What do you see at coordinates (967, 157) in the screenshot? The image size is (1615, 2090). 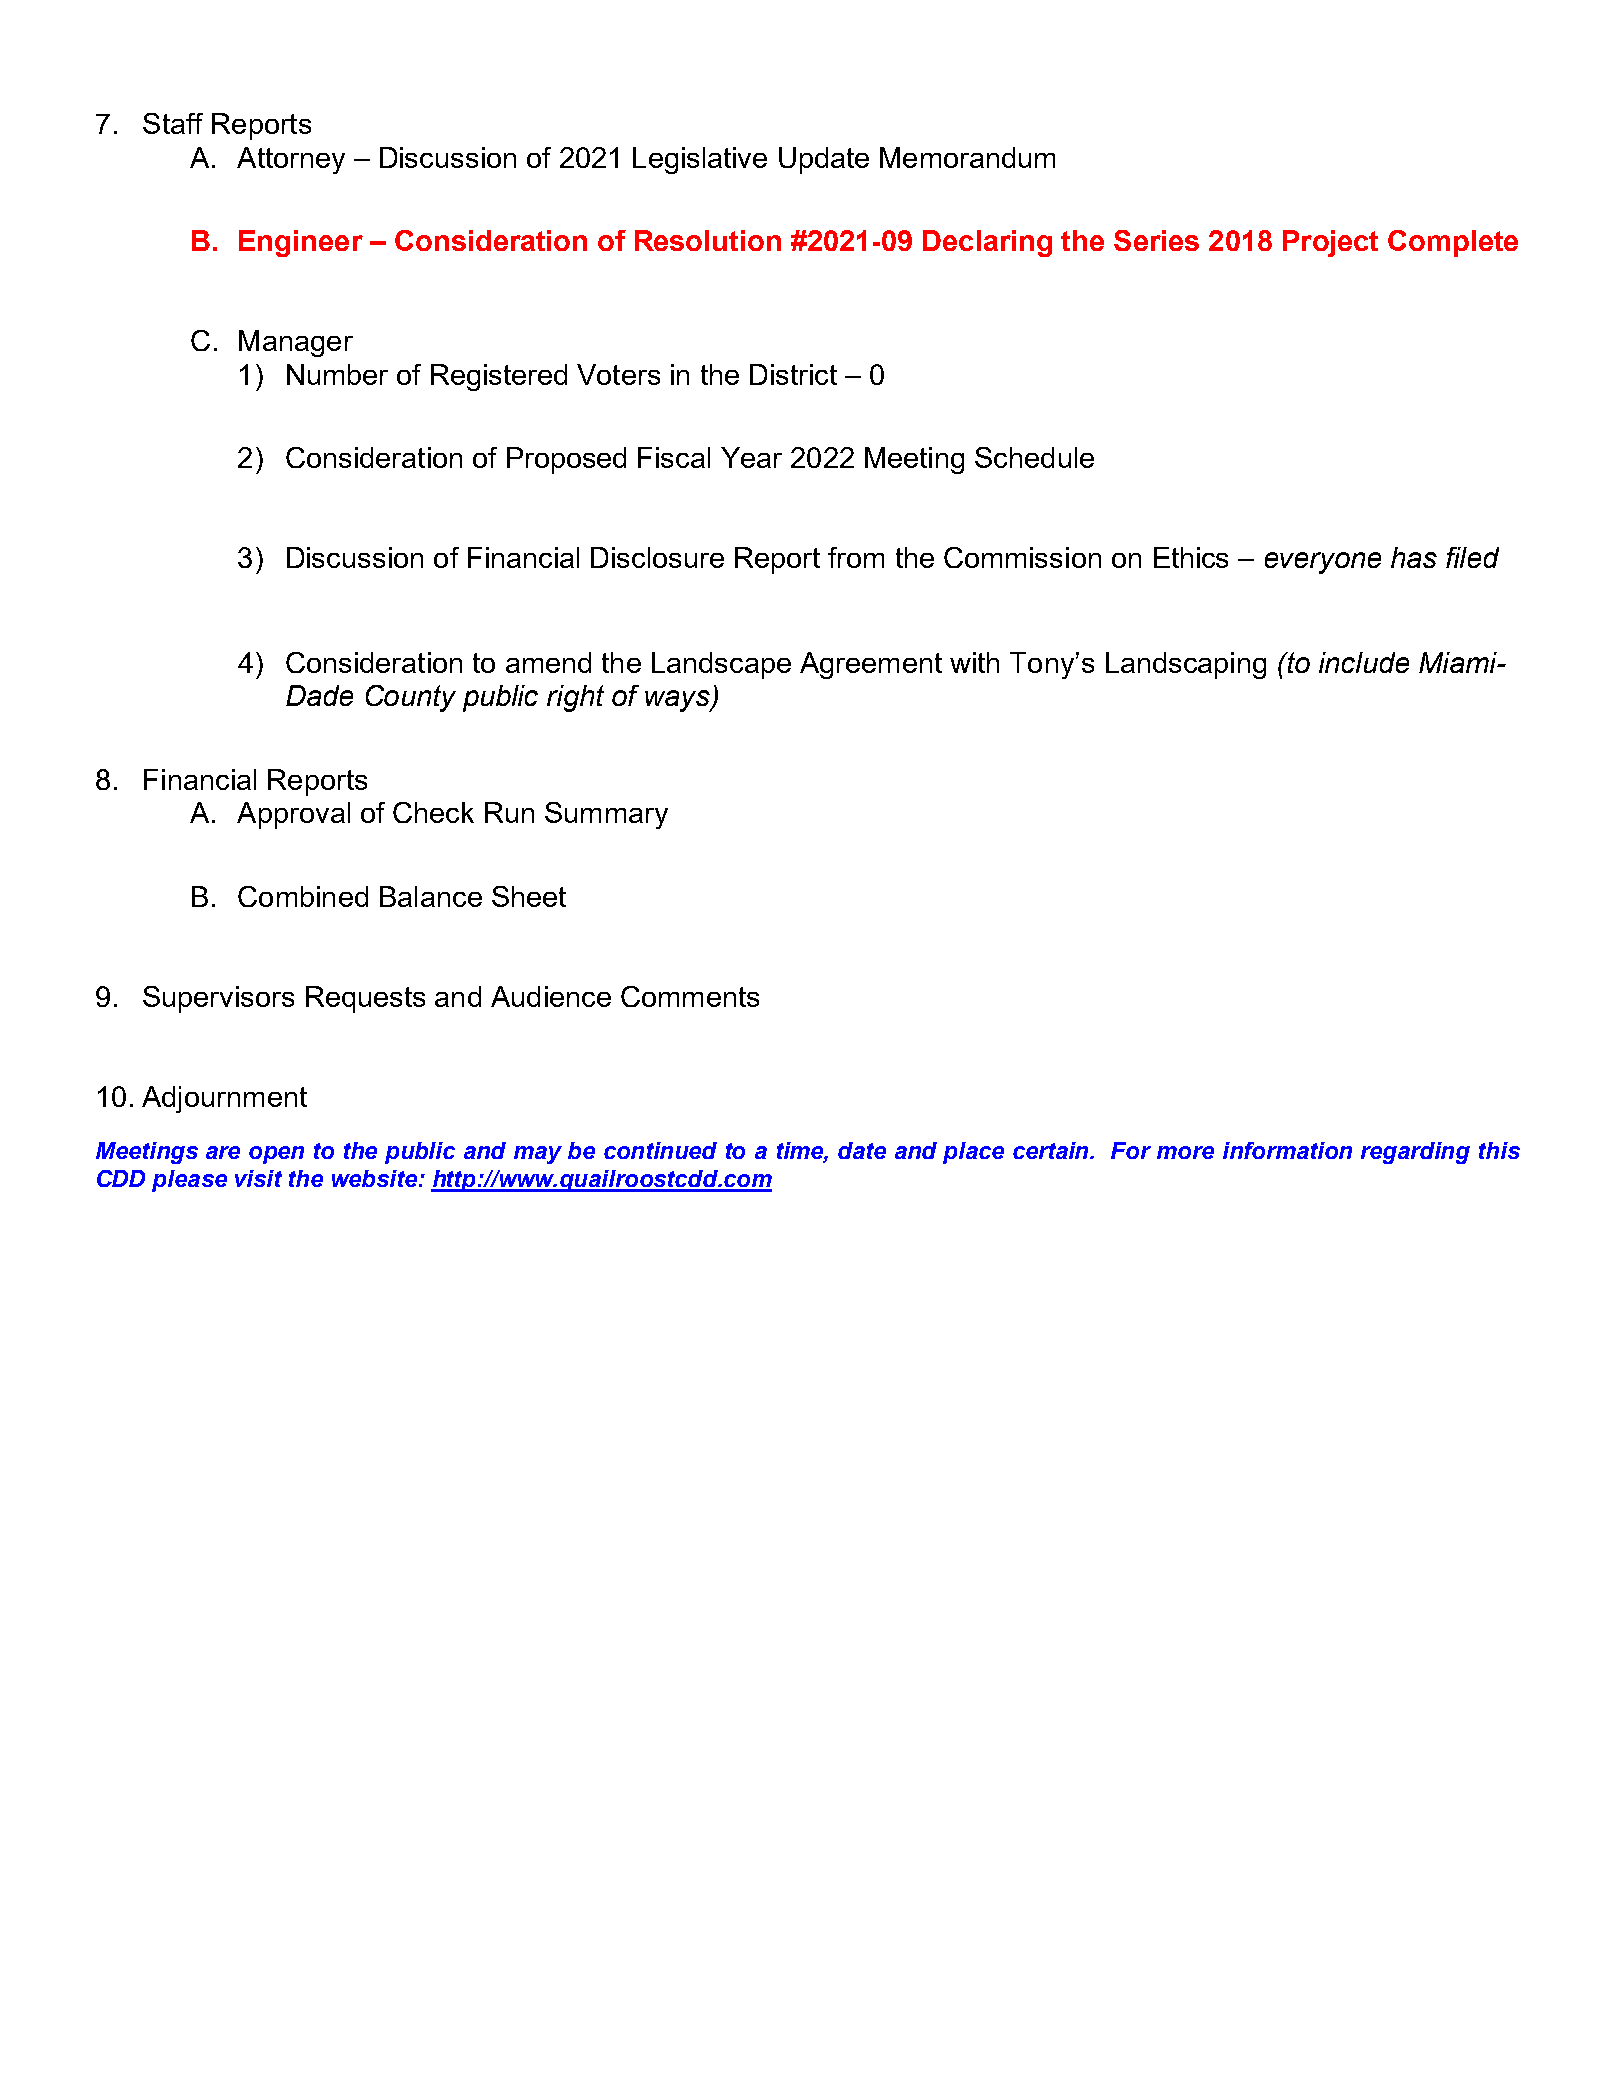 I see `Memorandum` at bounding box center [967, 157].
